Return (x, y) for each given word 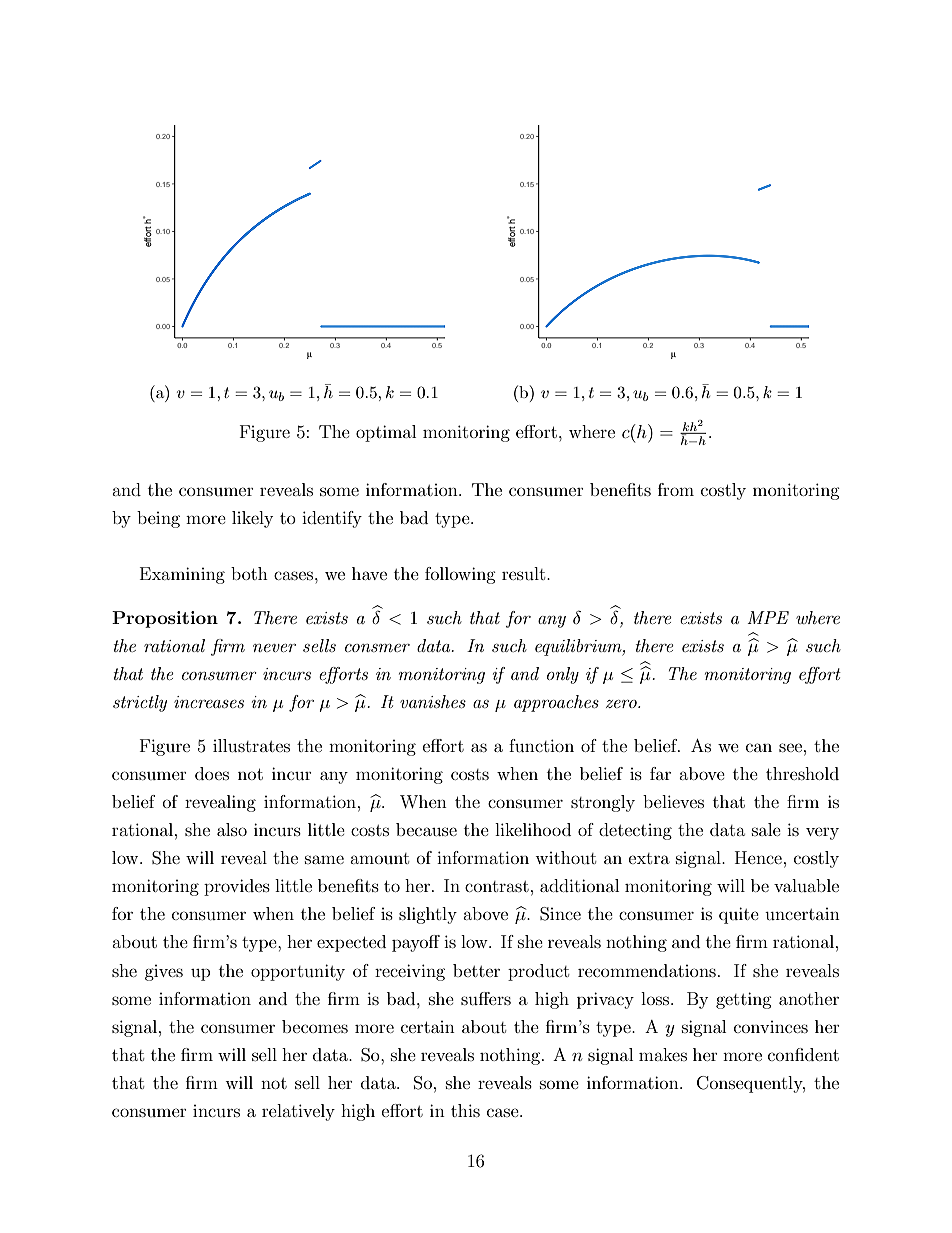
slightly (428, 915)
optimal (386, 433)
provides (237, 887)
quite (739, 915)
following (460, 575)
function (541, 745)
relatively (298, 1112)
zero (622, 704)
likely (252, 519)
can (759, 747)
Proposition (165, 619)
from (676, 489)
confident (803, 1054)
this (465, 1110)
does (212, 773)
